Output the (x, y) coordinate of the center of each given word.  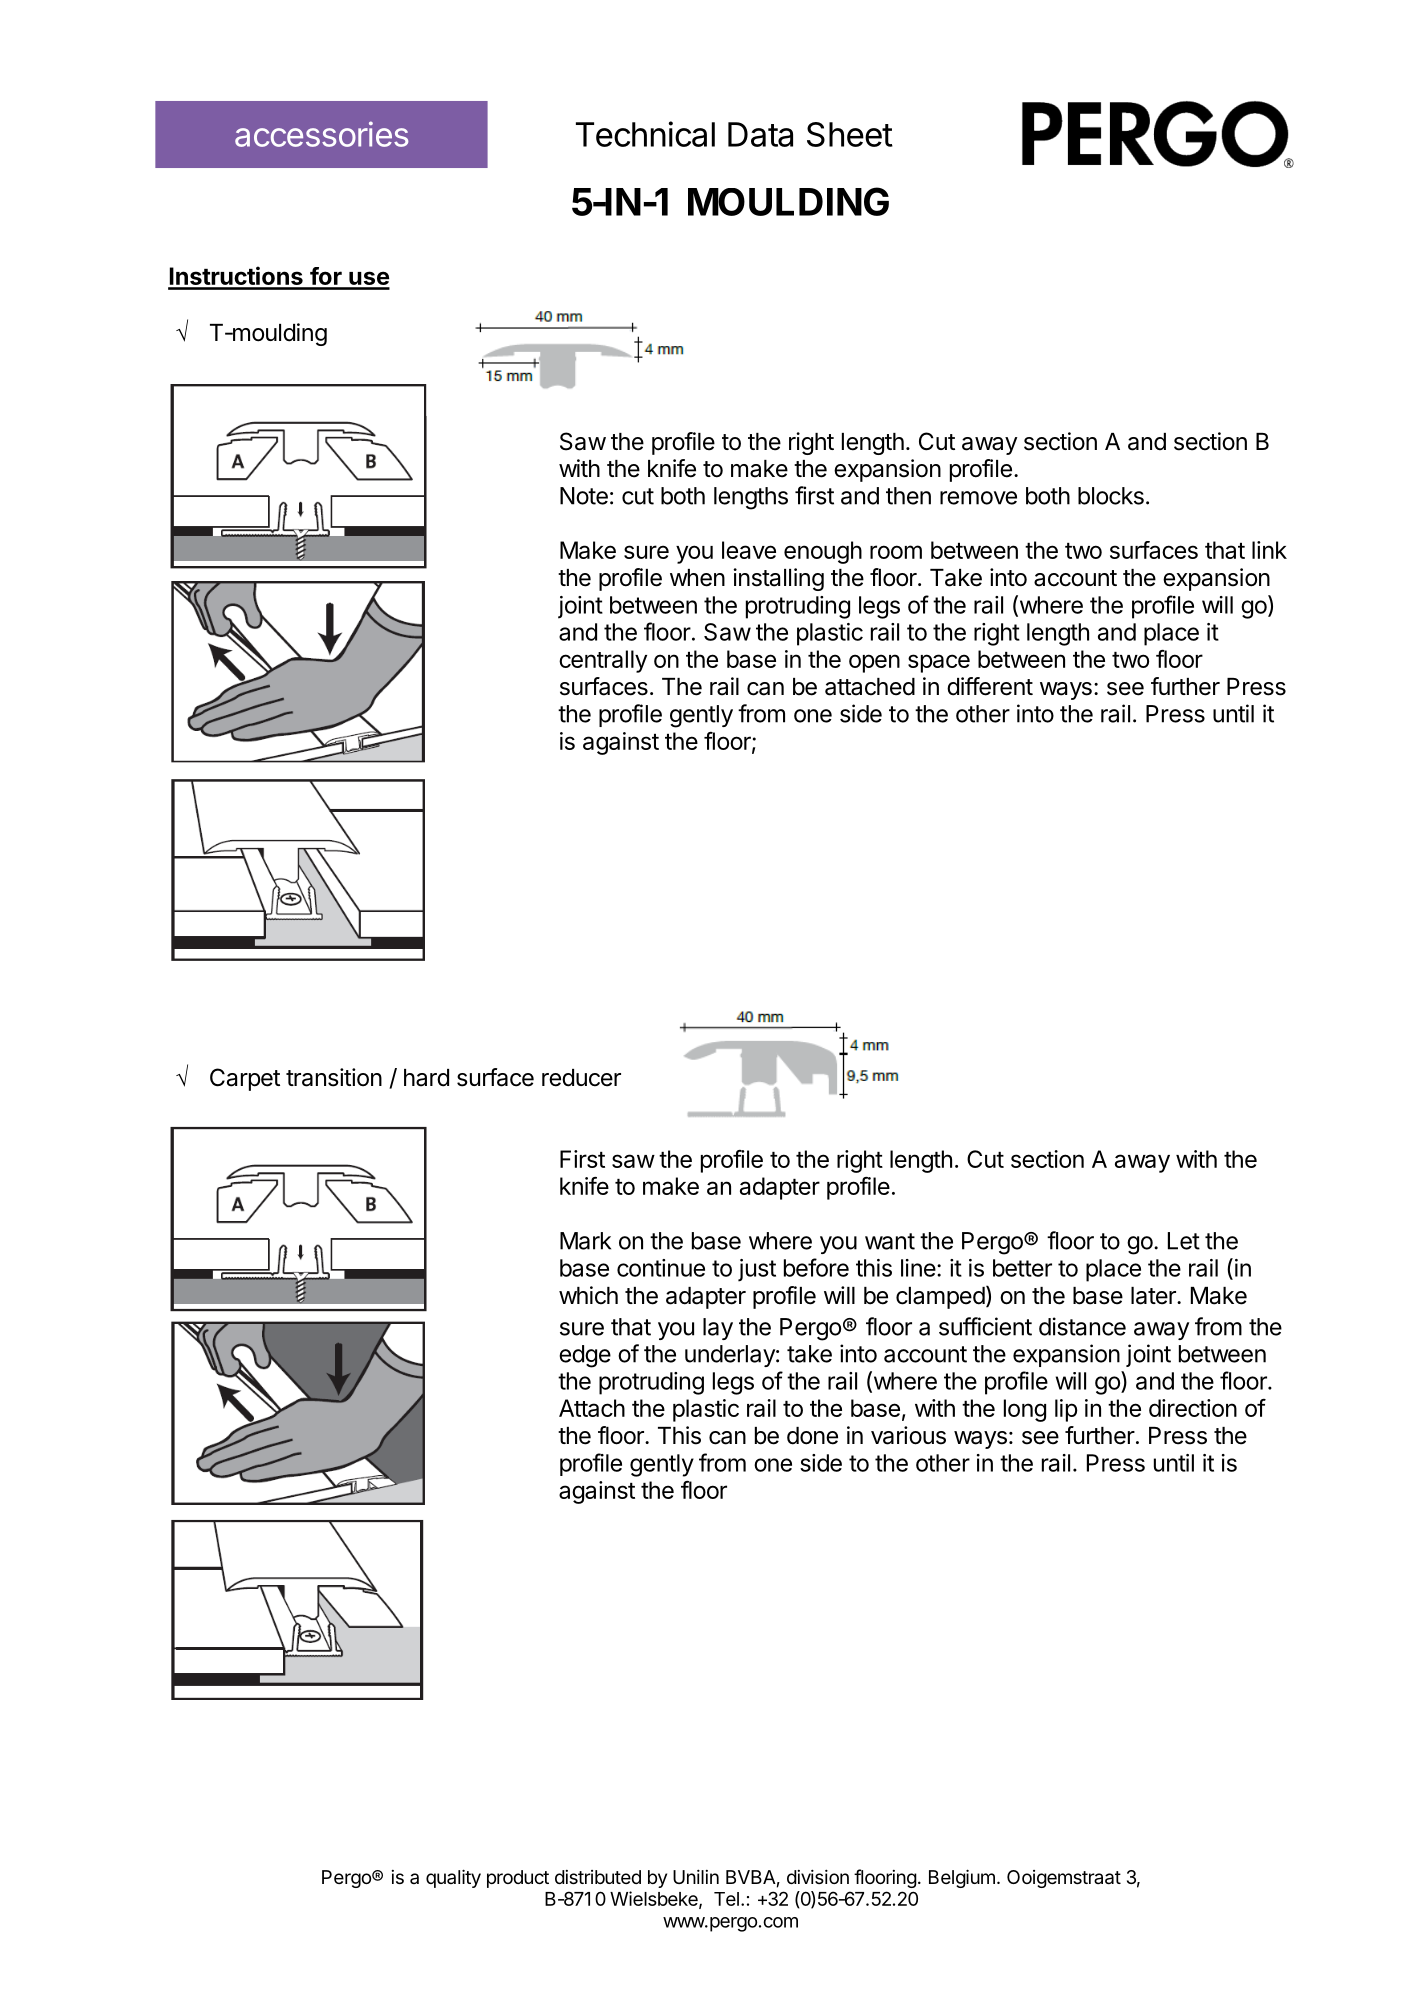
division (818, 1876)
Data (760, 134)
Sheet (850, 134)
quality (453, 1878)
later (1154, 1296)
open (874, 663)
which (588, 1295)
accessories (321, 134)
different (990, 686)
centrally (603, 661)
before (816, 1267)
